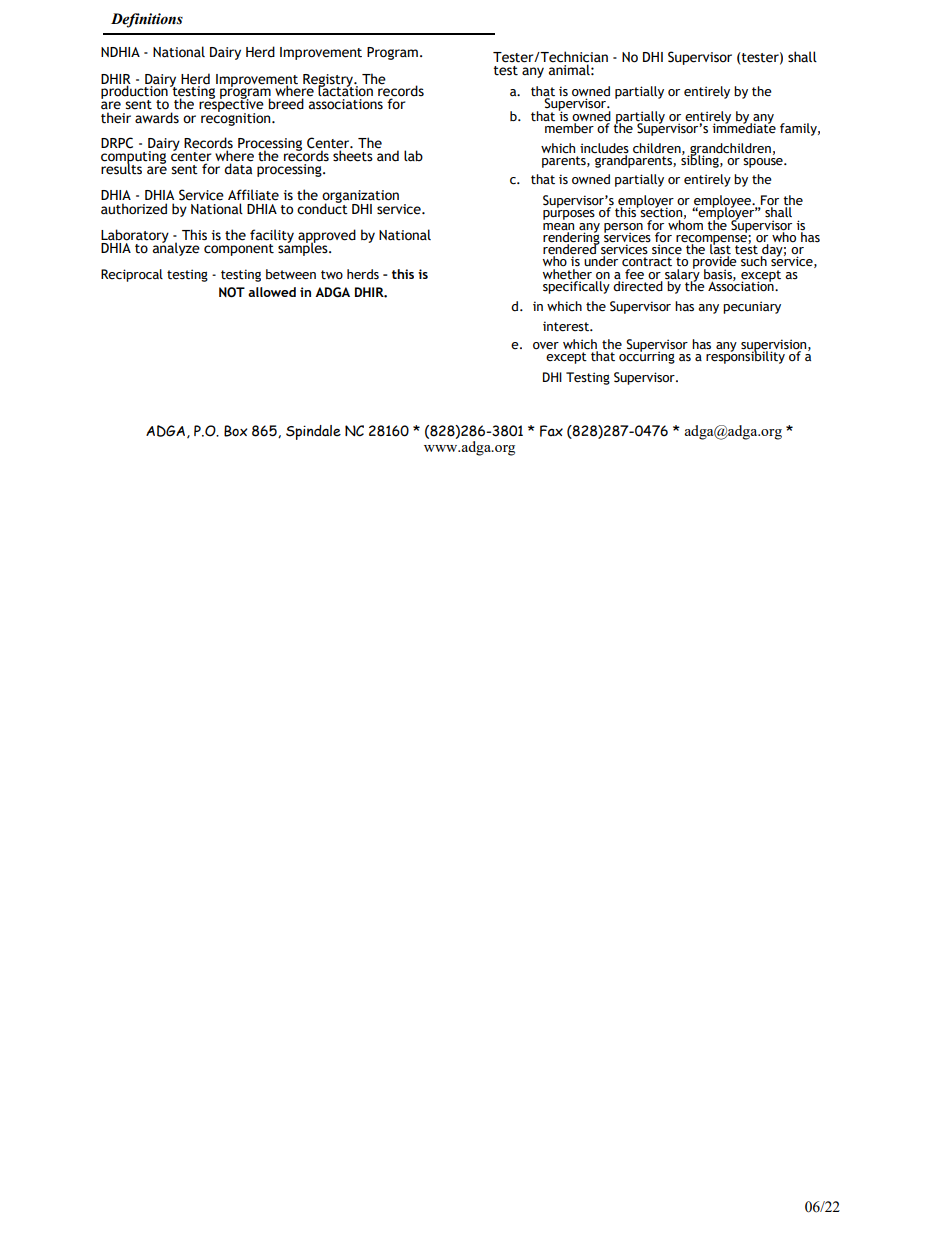 The height and width of the screenshot is (1233, 952). Describe the element at coordinates (327, 237) in the screenshot. I see `approved` at that location.
